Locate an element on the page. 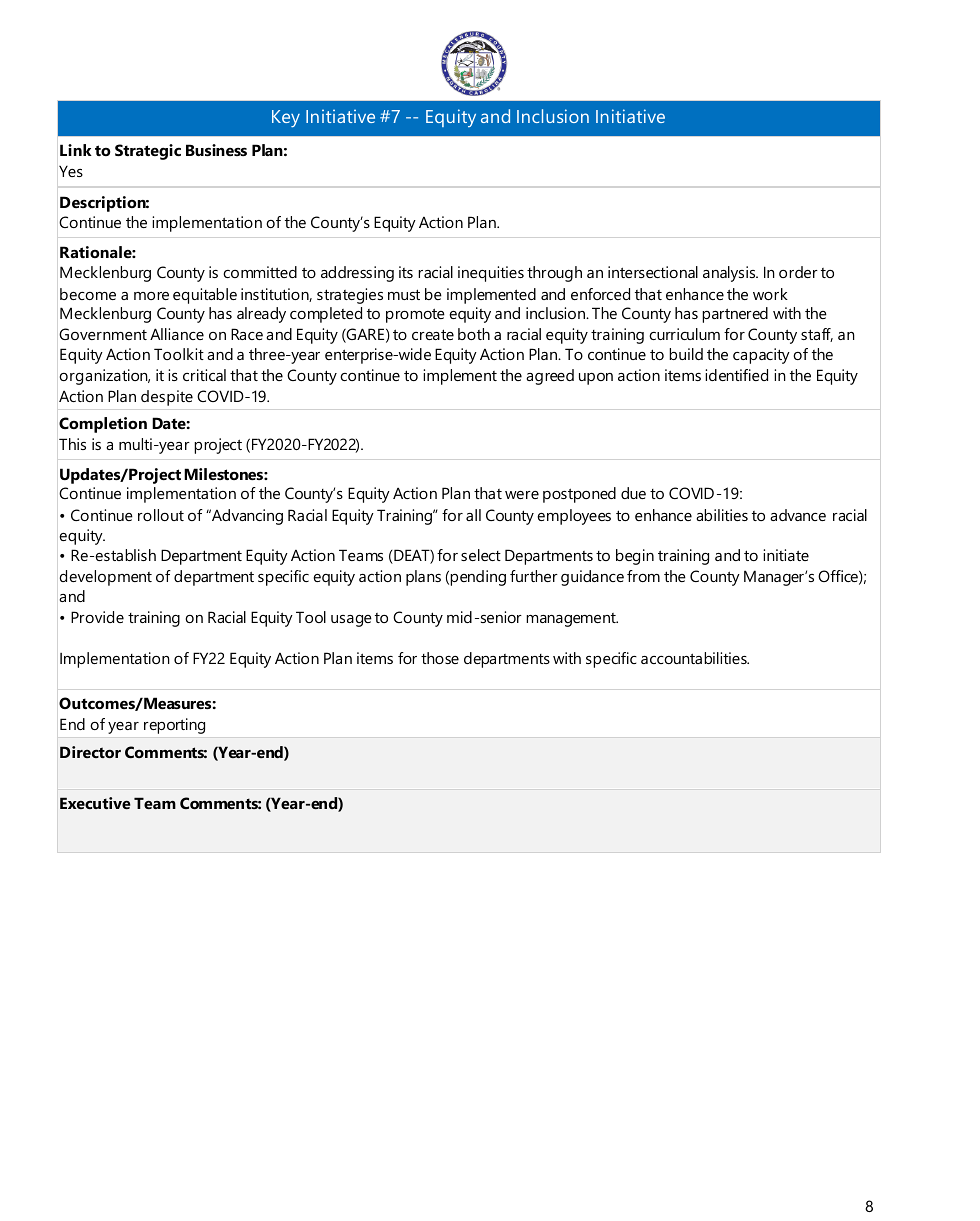 The height and width of the page is (1221, 980). partnered is located at coordinates (735, 315).
